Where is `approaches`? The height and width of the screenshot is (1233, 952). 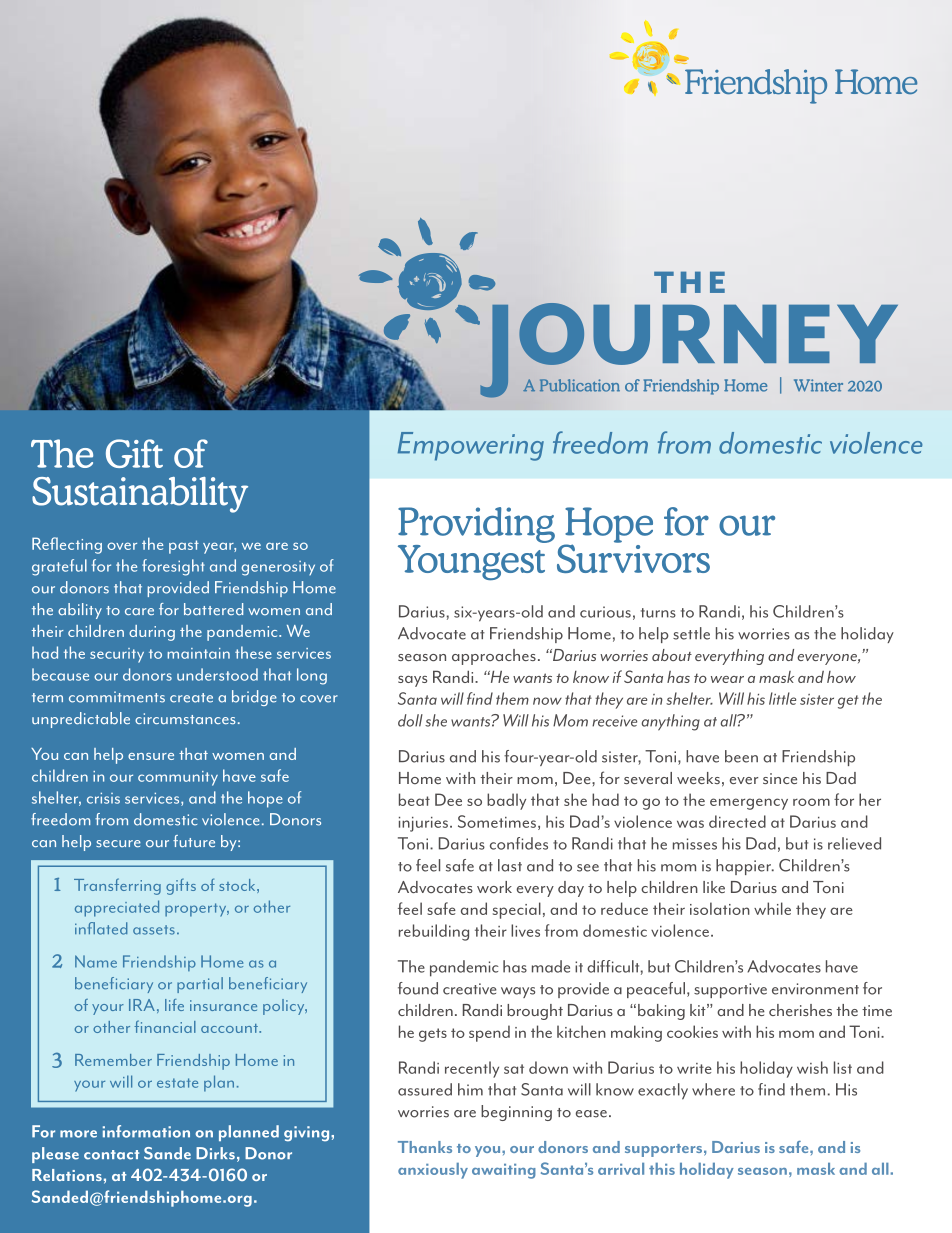 approaches is located at coordinates (494, 657).
